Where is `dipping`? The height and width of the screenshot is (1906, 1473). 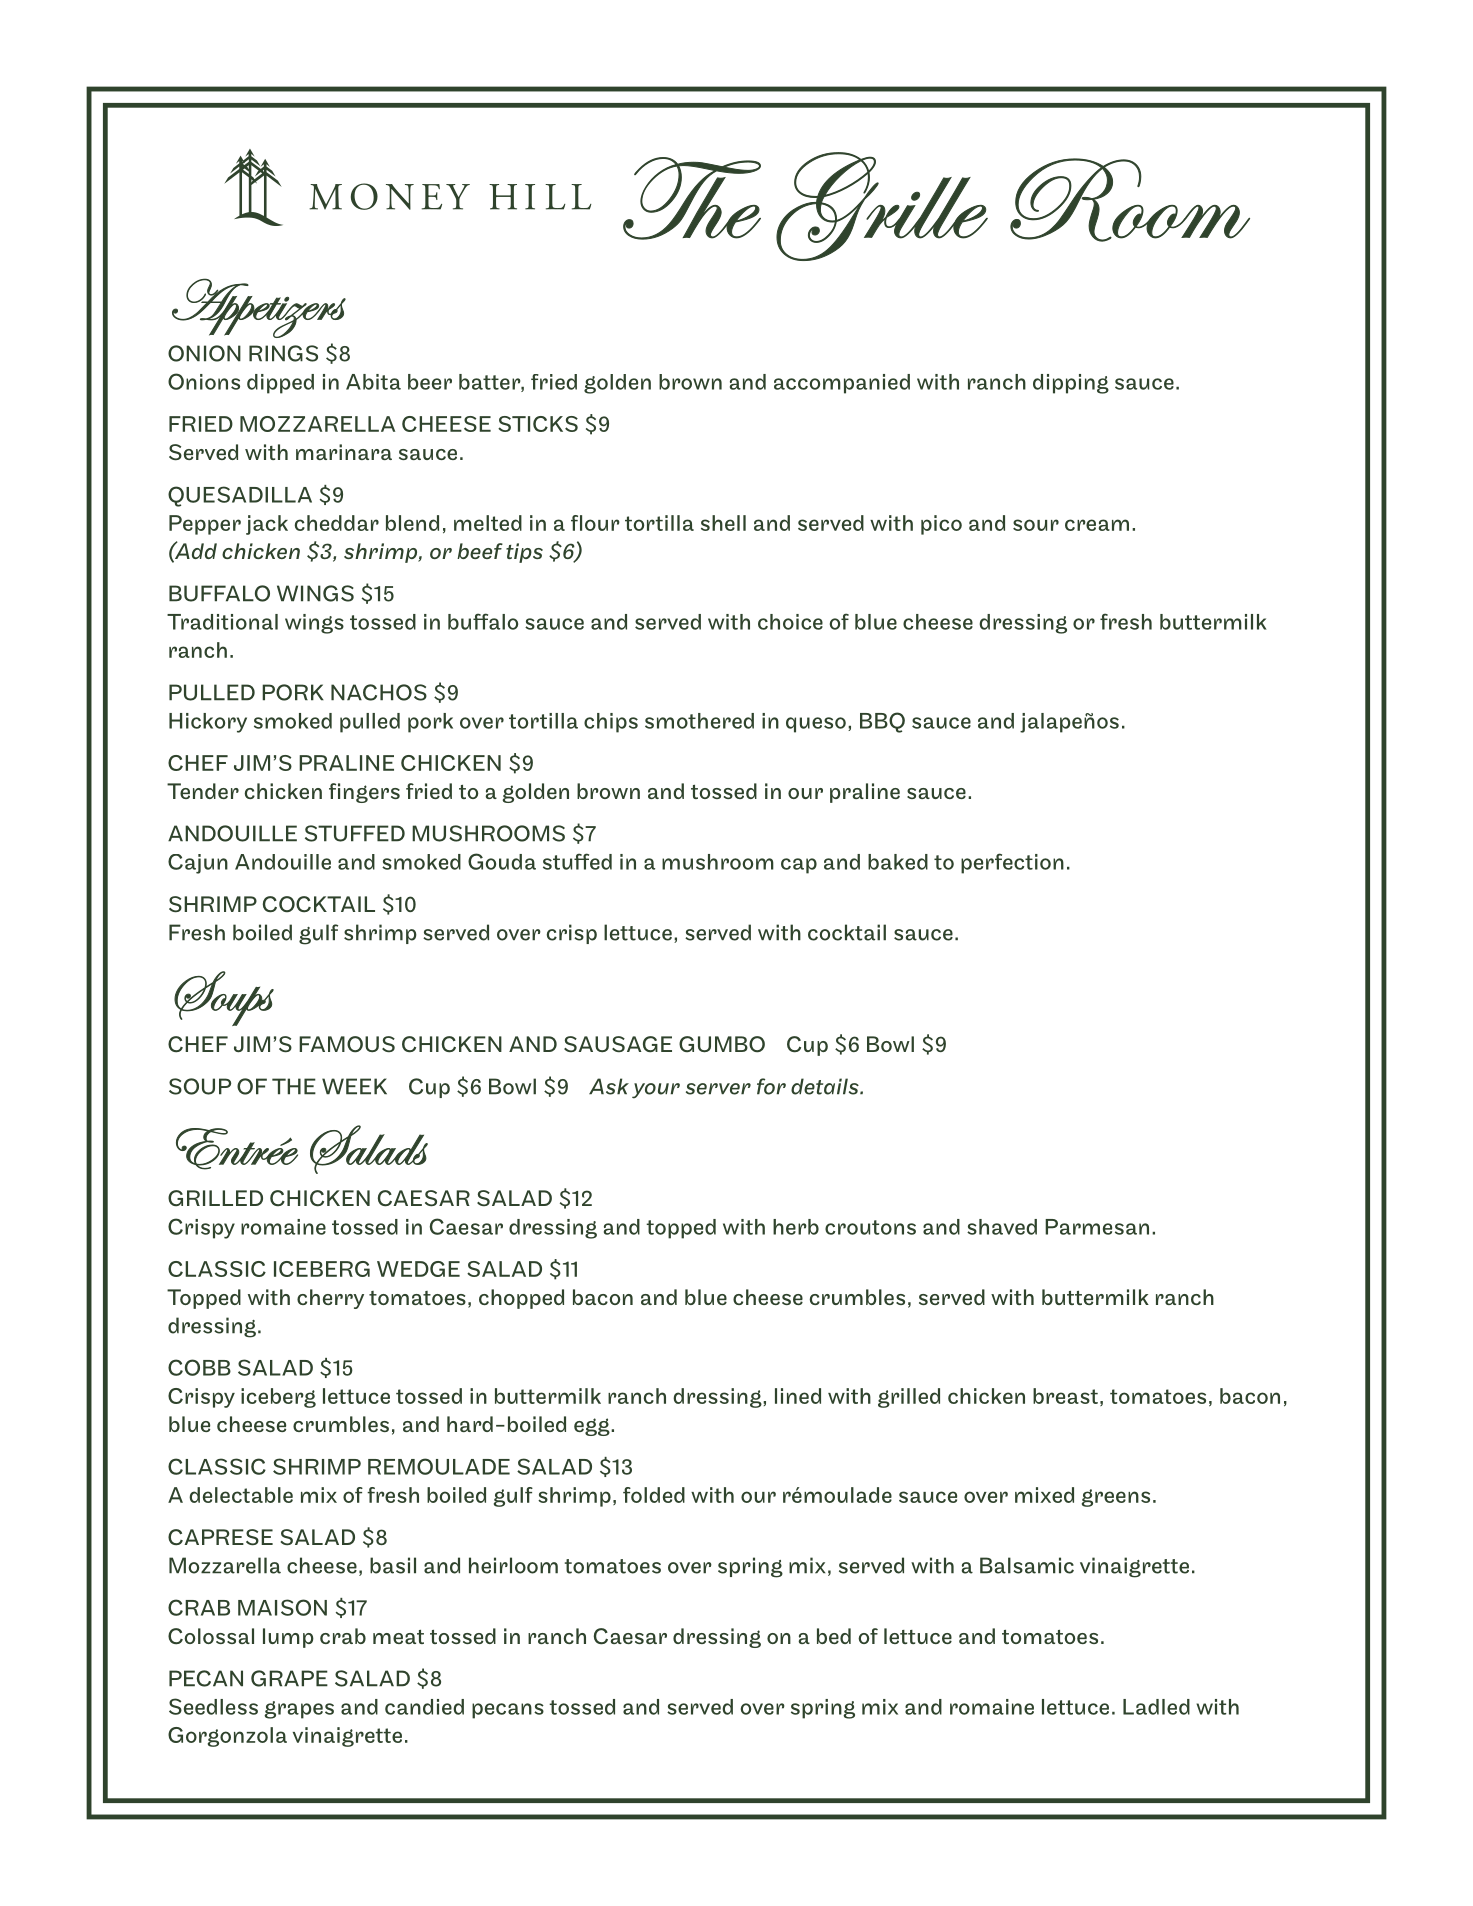
dipping is located at coordinates (1071, 384).
